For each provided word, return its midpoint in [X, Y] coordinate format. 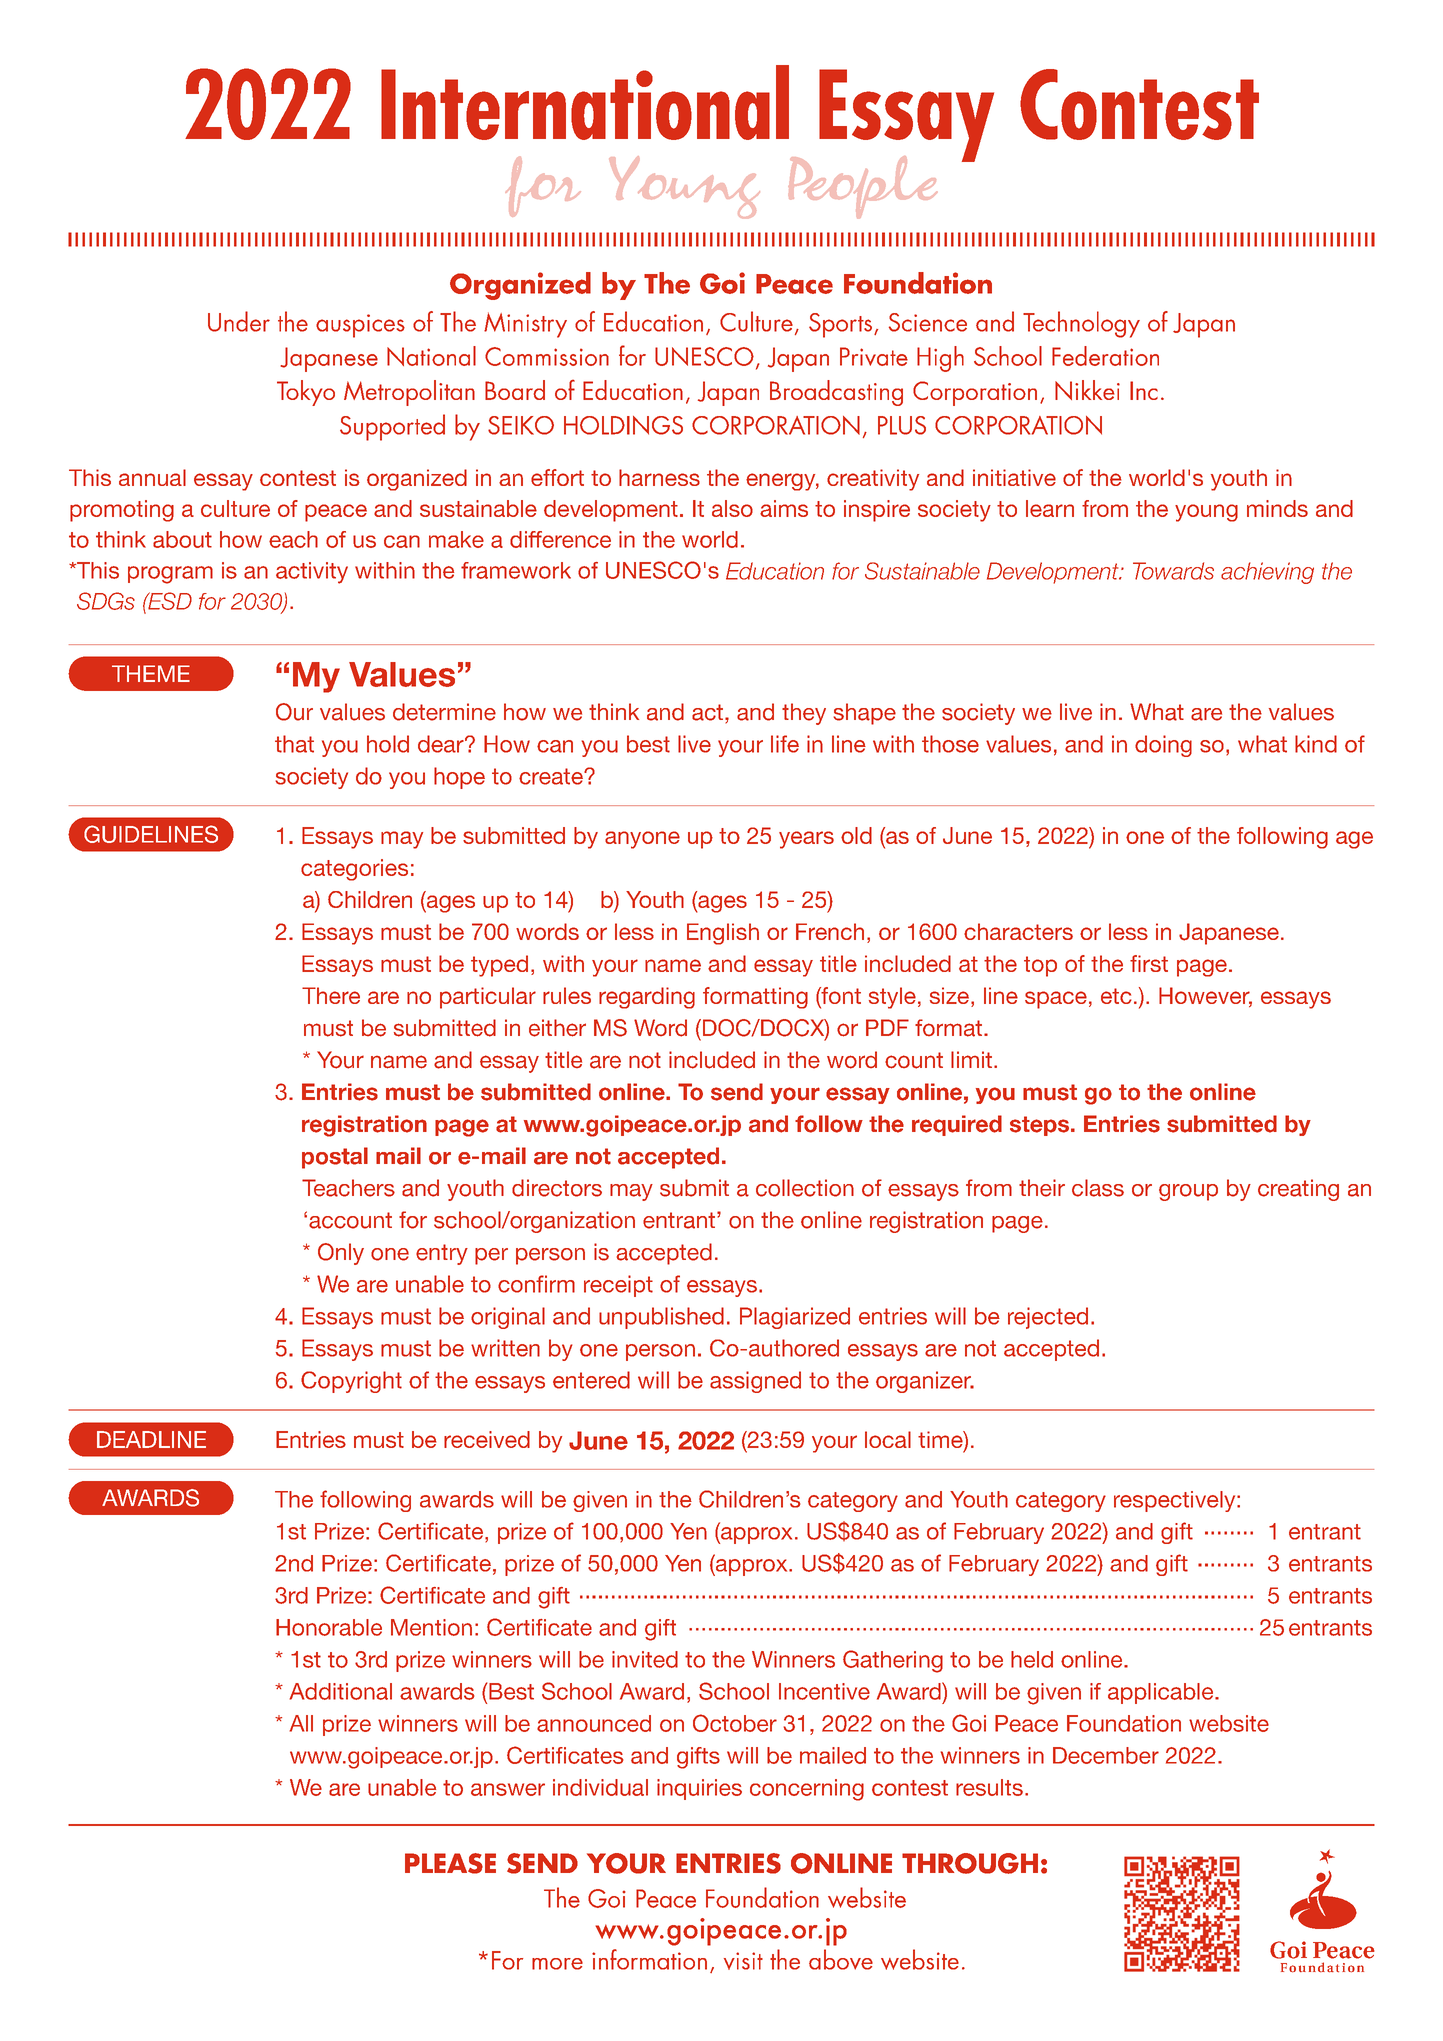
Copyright [351, 1382]
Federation [1105, 356]
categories [354, 870]
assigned [755, 1382]
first [1149, 963]
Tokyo [306, 393]
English [723, 934]
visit [743, 1961]
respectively [1176, 1501]
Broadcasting [836, 393]
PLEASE [450, 1863]
